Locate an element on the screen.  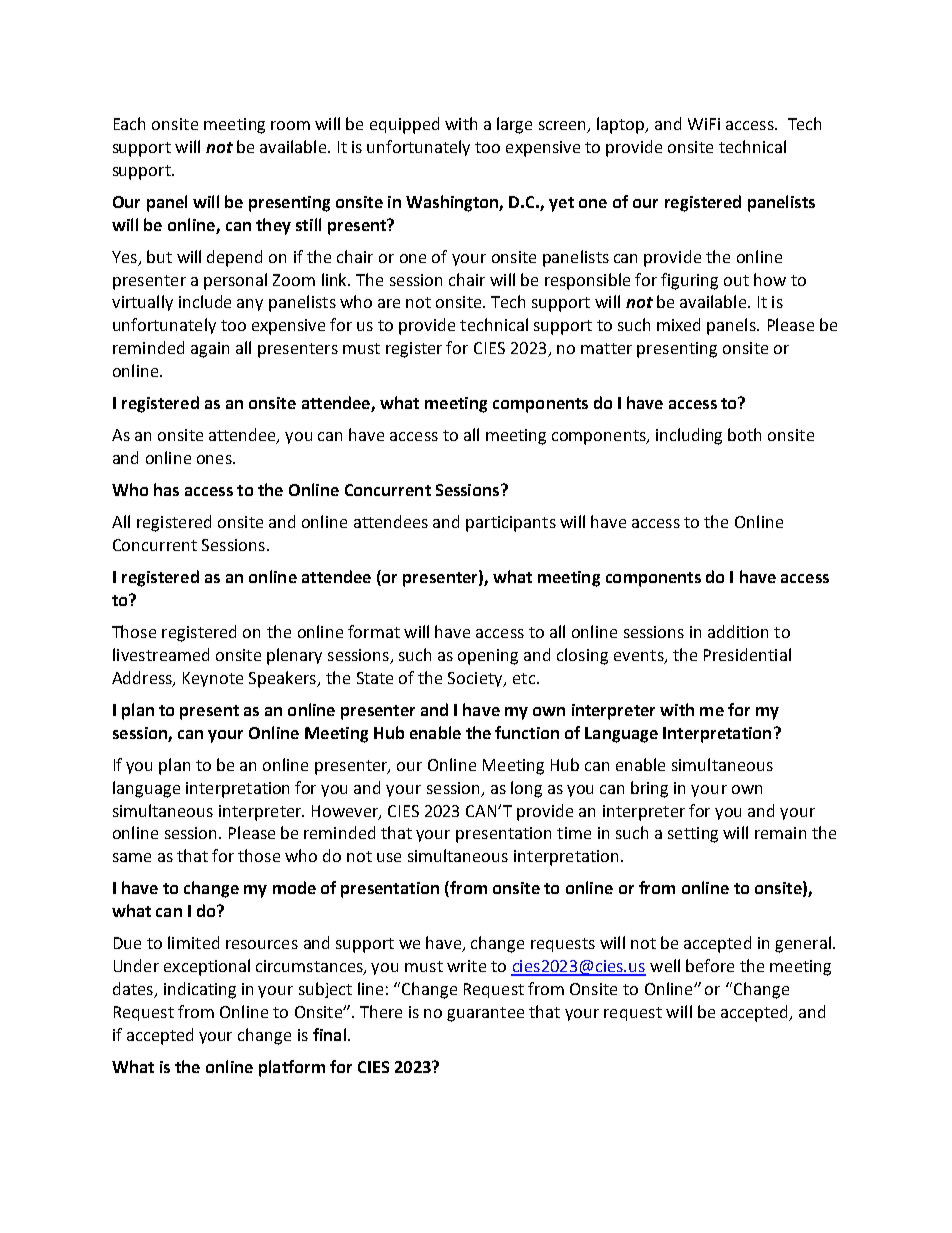
addition is located at coordinates (738, 631).
